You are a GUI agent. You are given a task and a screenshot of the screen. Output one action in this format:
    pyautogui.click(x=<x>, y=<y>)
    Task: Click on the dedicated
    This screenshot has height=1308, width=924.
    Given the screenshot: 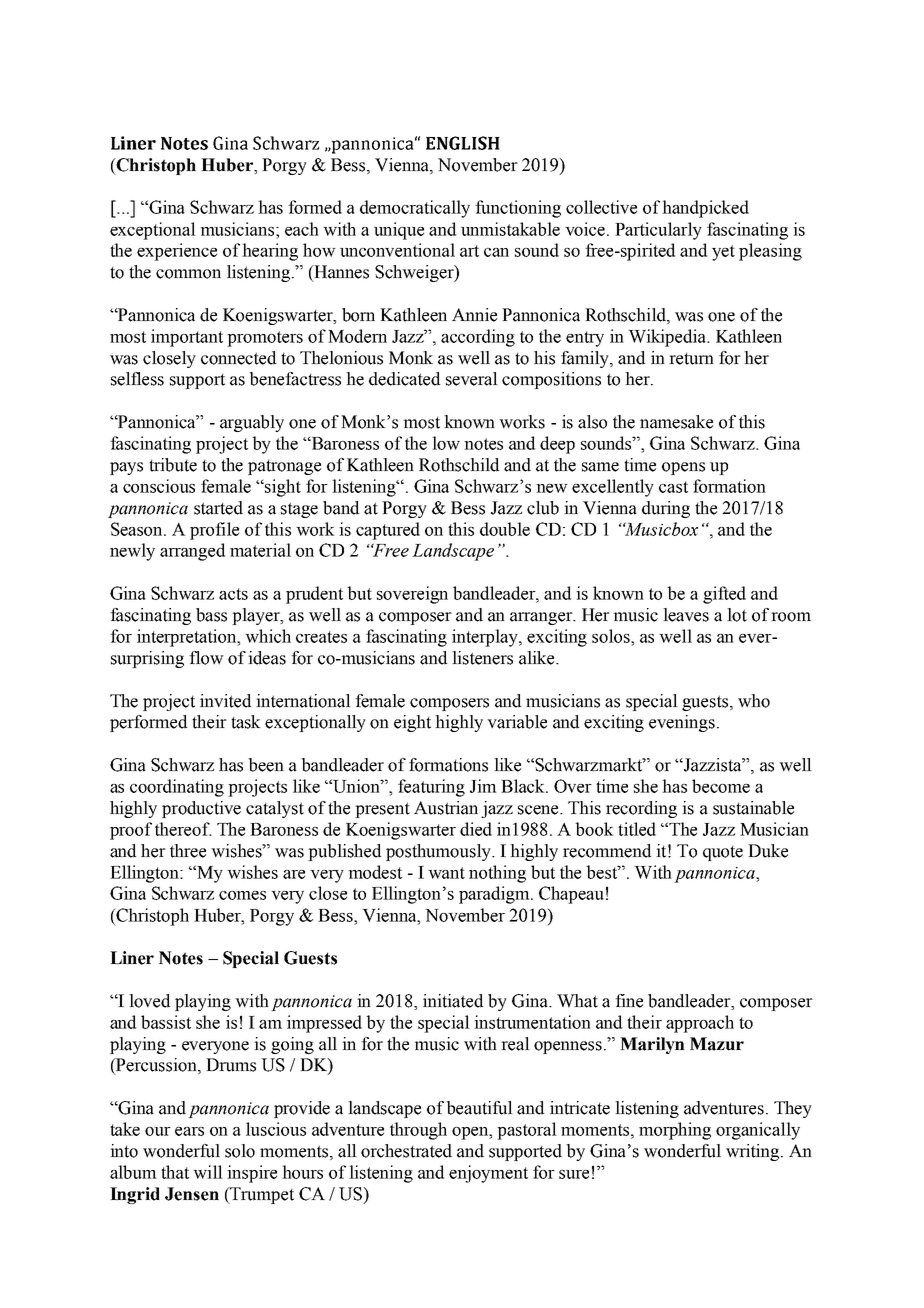 What is the action you would take?
    pyautogui.click(x=404, y=379)
